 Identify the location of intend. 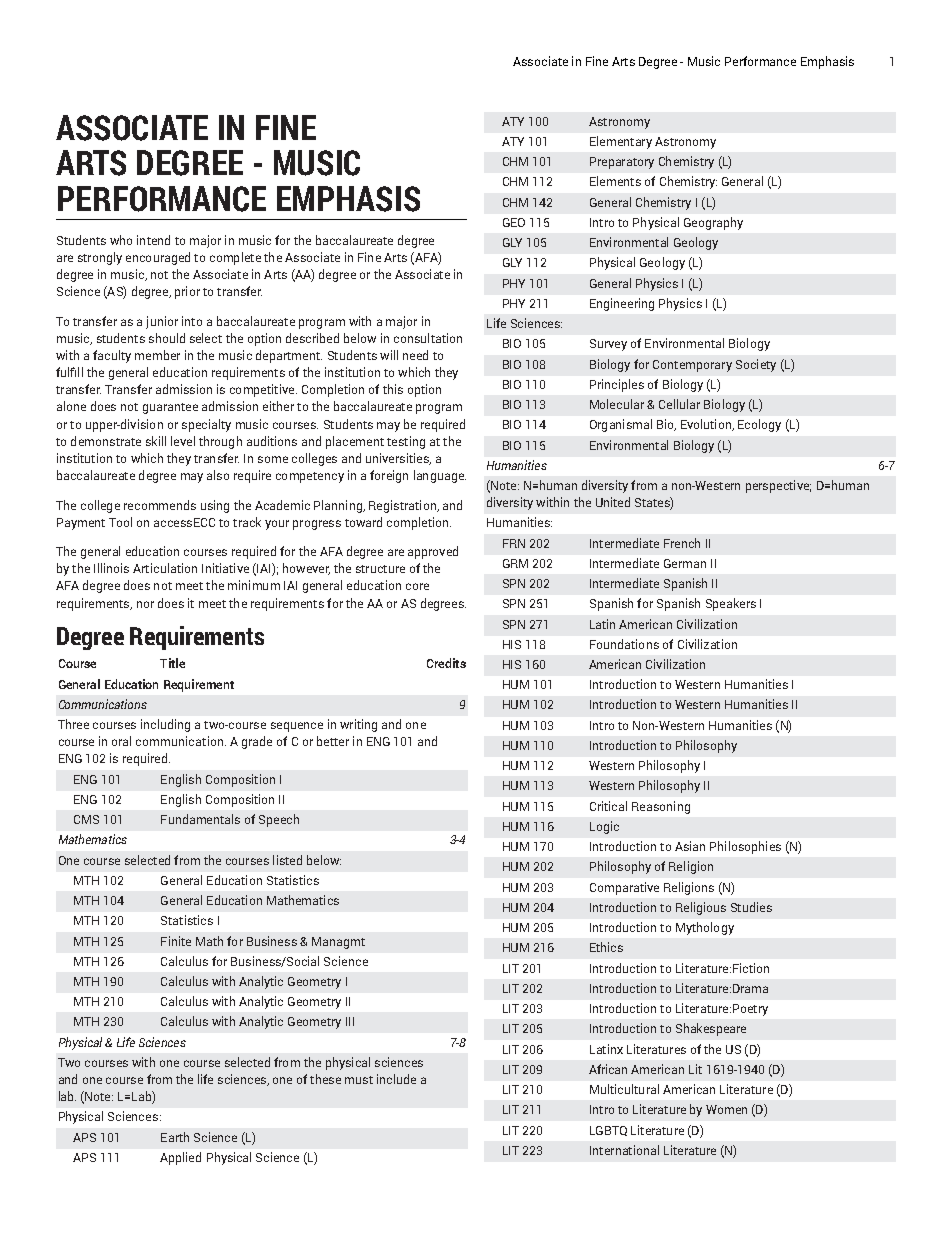
(153, 240).
